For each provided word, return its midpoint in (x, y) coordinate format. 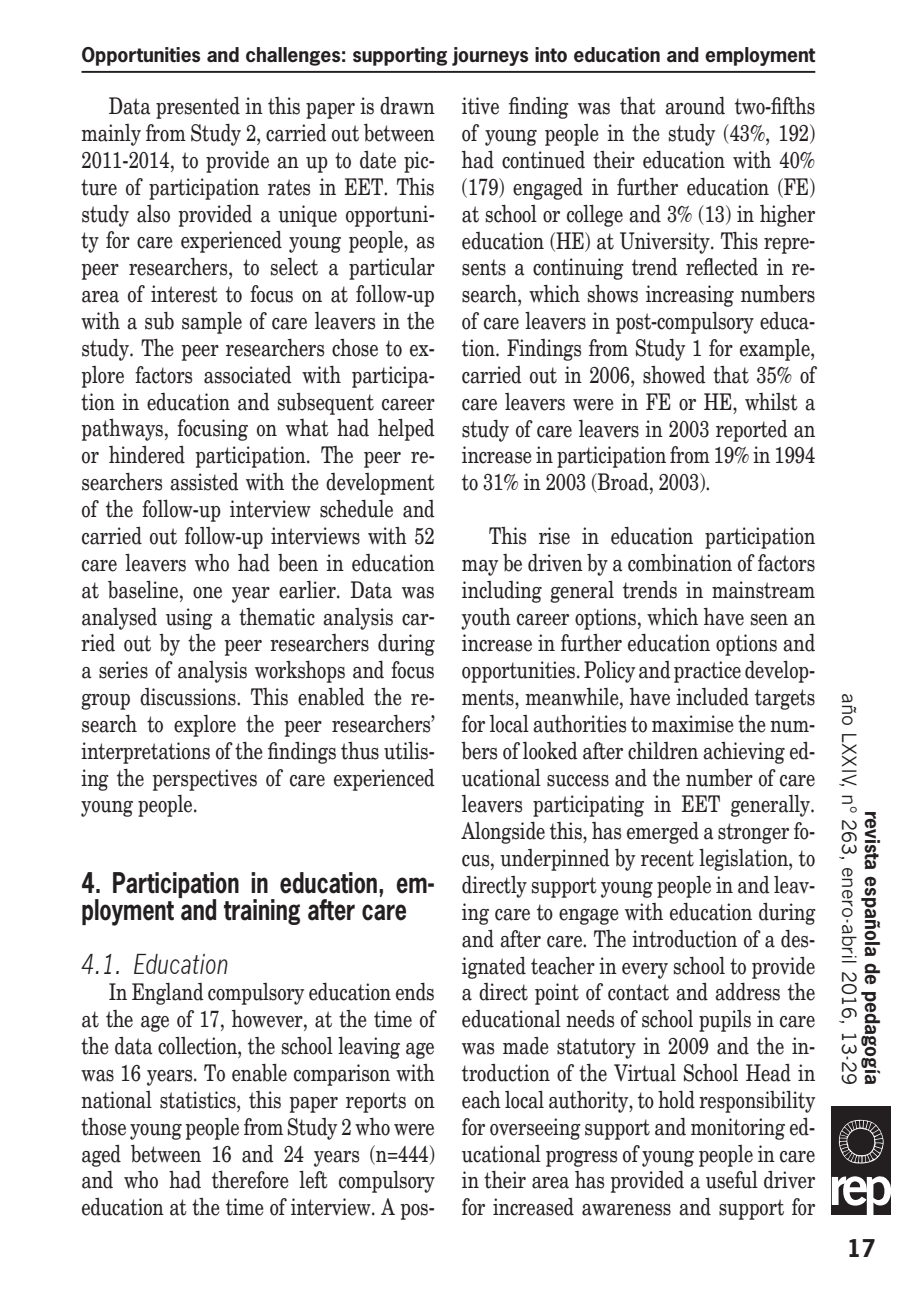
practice (707, 672)
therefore (250, 1180)
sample (212, 323)
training (262, 912)
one (207, 593)
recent (667, 858)
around (695, 106)
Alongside (503, 833)
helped (406, 430)
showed (674, 375)
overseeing (535, 1129)
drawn (407, 106)
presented (198, 108)
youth (486, 619)
